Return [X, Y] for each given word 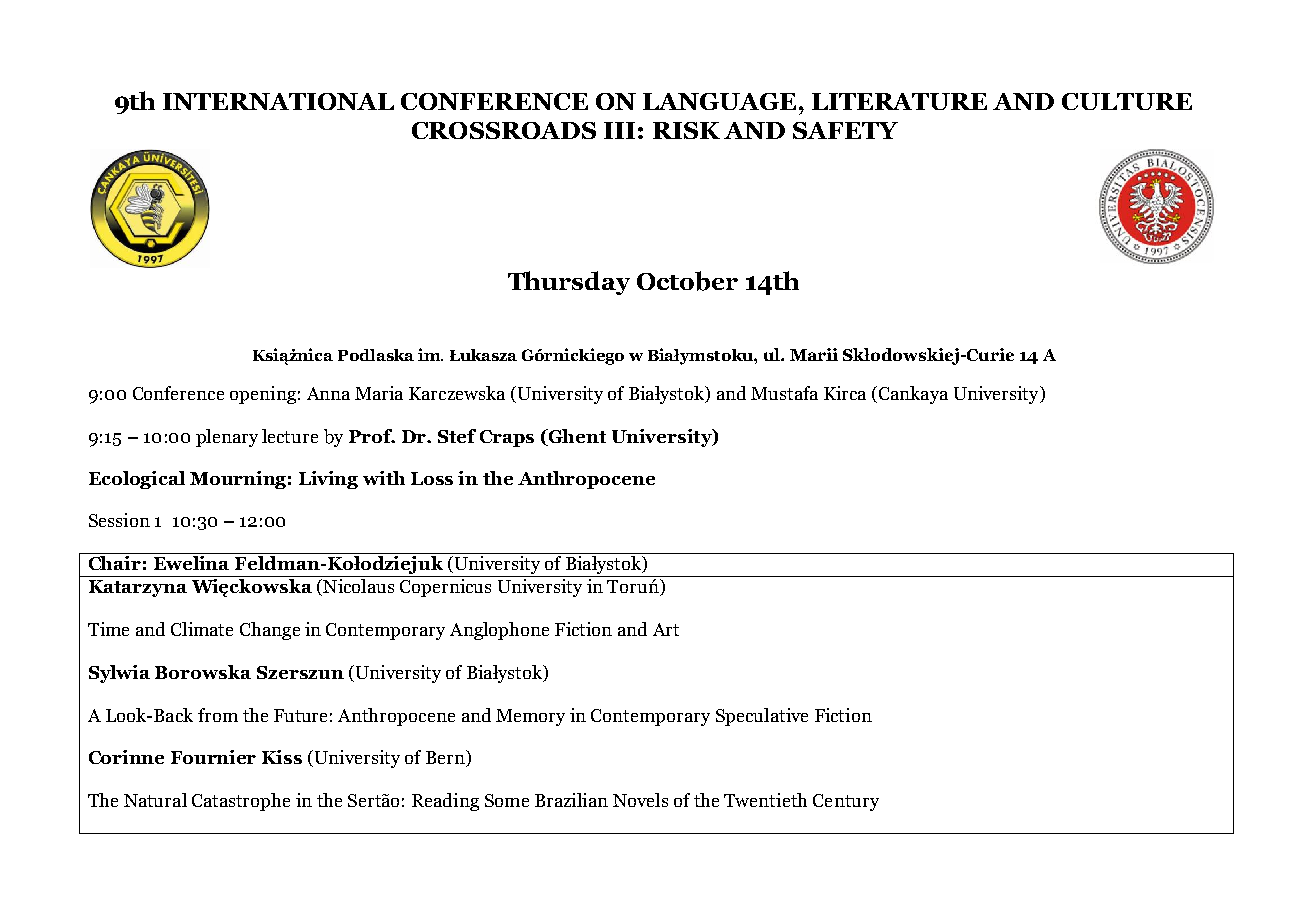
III [619, 130]
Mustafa [784, 393]
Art [666, 629]
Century [846, 802]
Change [270, 631]
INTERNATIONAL [278, 101]
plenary [227, 438]
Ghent [576, 436]
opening [263, 395]
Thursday [569, 283]
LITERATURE [899, 101]
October [687, 281]
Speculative [762, 717]
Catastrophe [241, 802]
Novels [640, 800]
